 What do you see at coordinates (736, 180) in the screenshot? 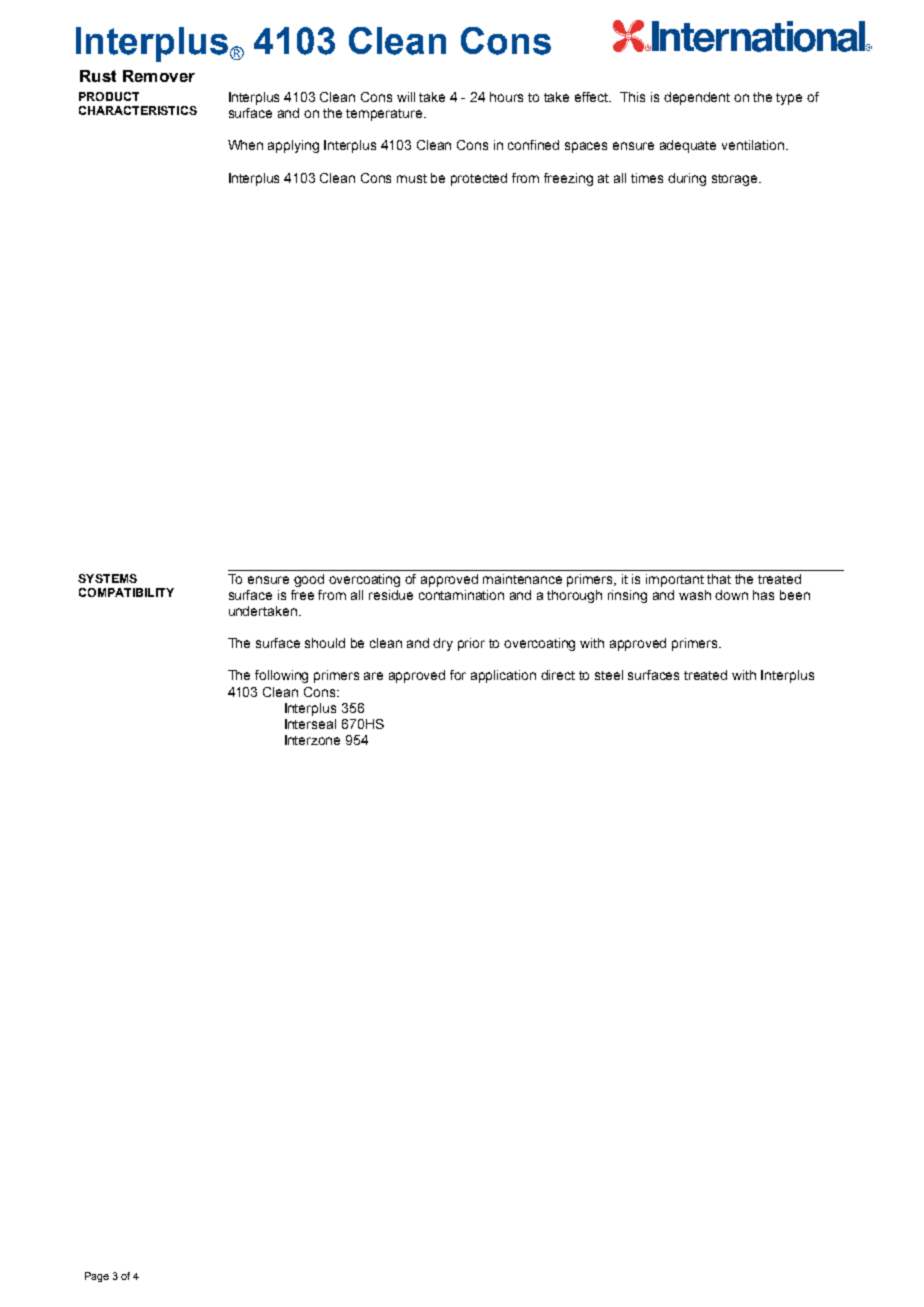
I see `storage` at bounding box center [736, 180].
